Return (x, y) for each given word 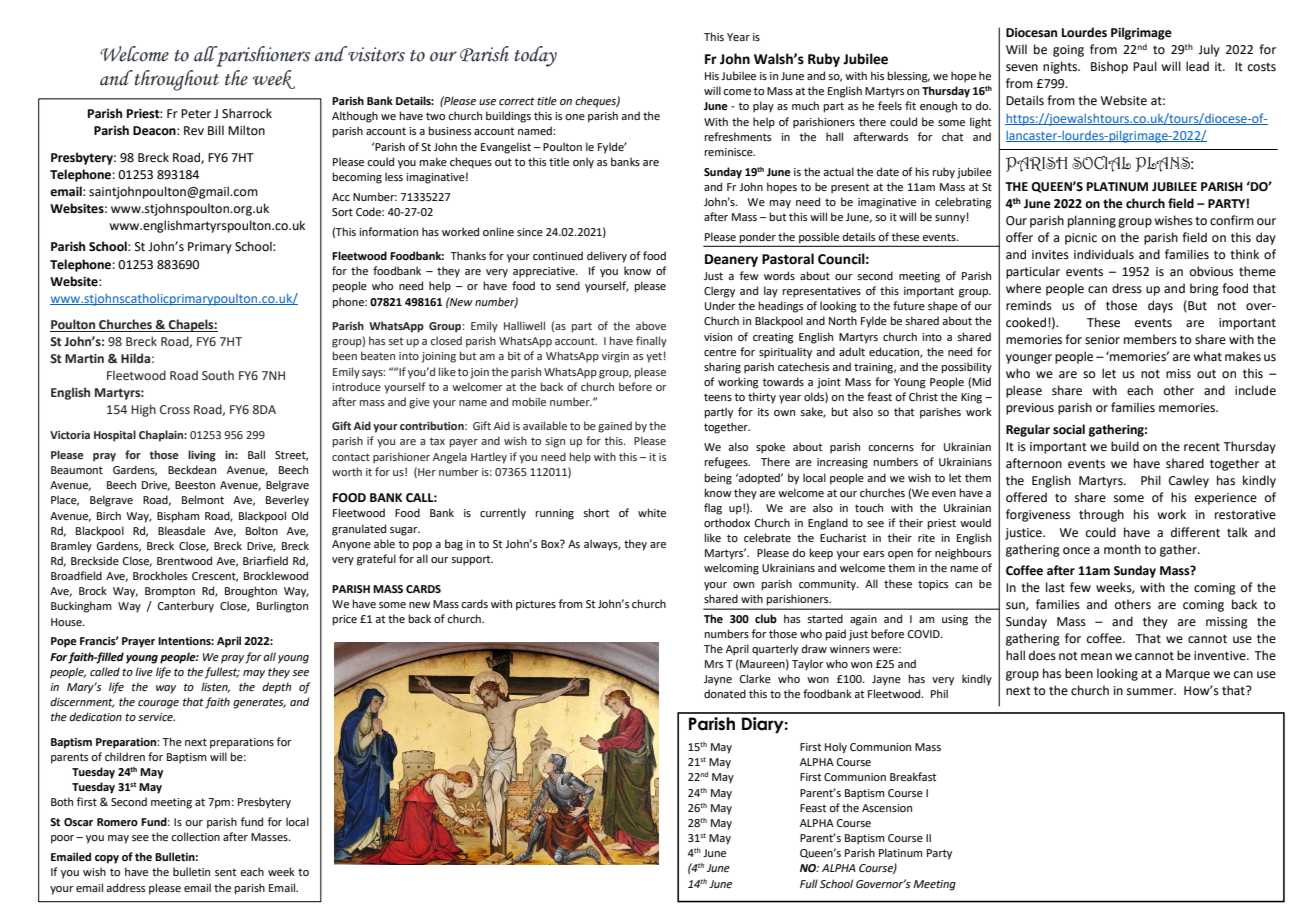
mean (1096, 657)
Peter (196, 114)
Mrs (714, 664)
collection (195, 836)
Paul (1145, 66)
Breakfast (913, 776)
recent (1202, 447)
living (202, 456)
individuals (1104, 254)
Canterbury (186, 607)
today (536, 56)
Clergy (719, 292)
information (388, 231)
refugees (727, 463)
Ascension (887, 808)
